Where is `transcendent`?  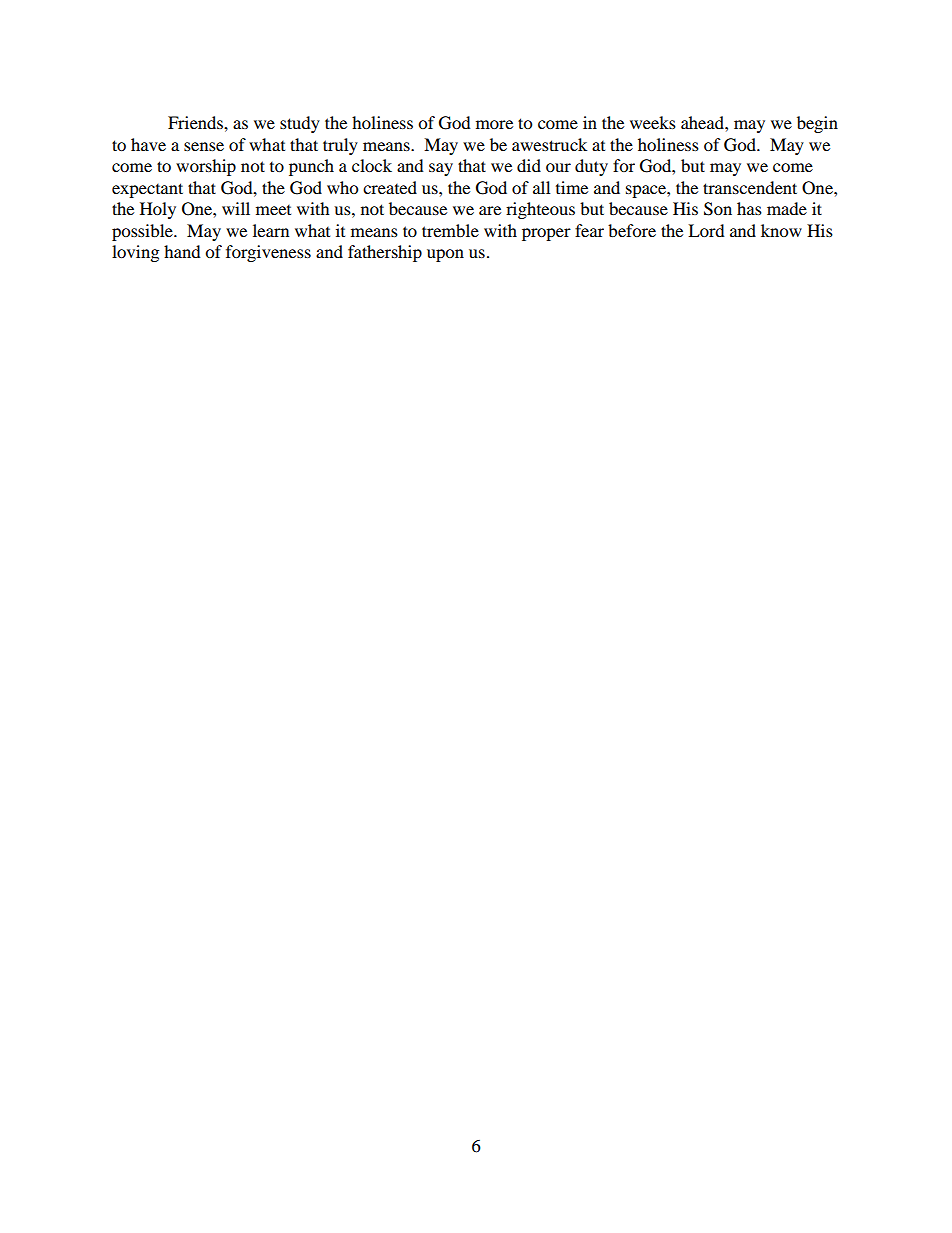
transcendent is located at coordinates (750, 187).
